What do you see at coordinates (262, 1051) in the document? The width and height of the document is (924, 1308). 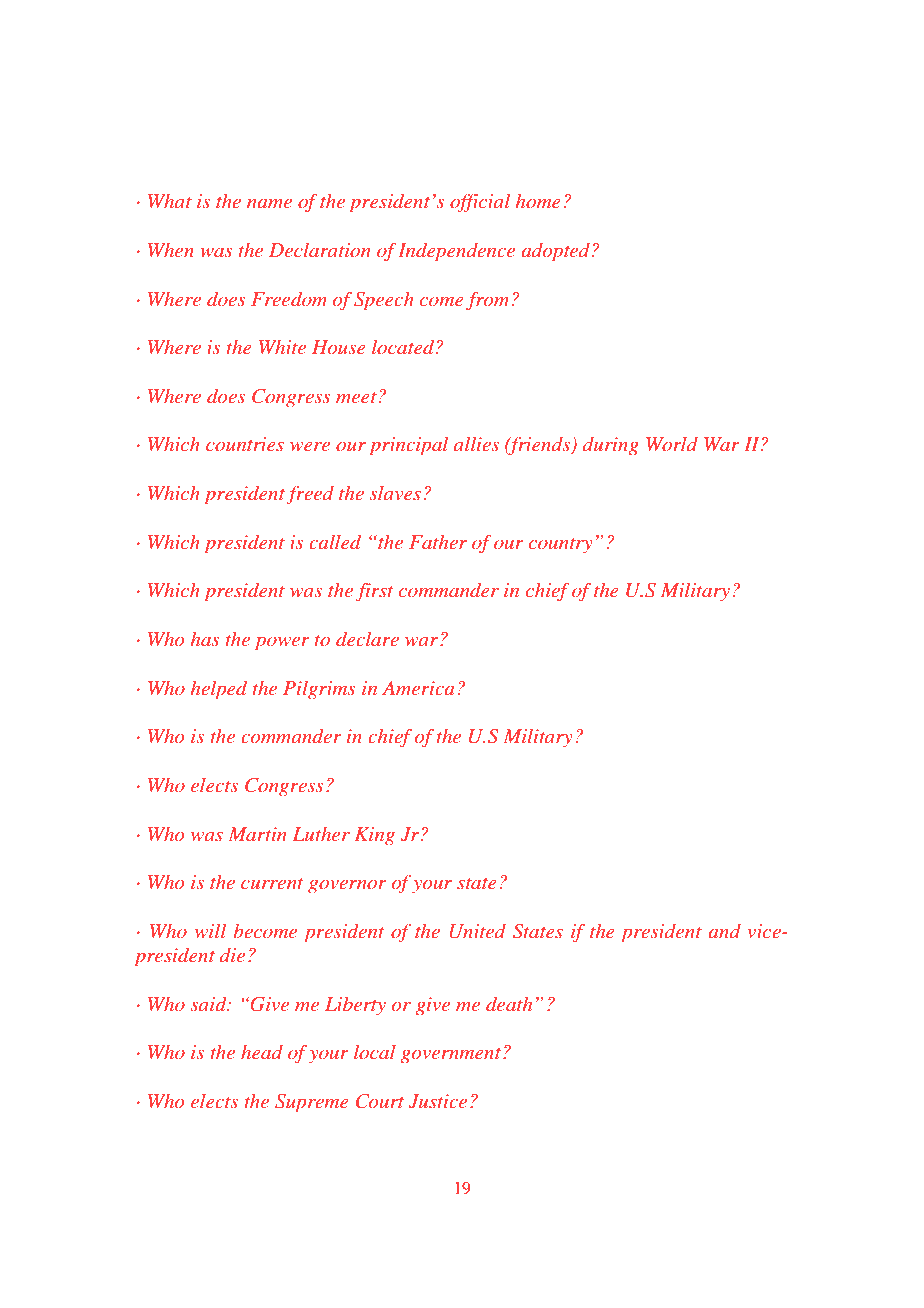 I see `head` at bounding box center [262, 1051].
